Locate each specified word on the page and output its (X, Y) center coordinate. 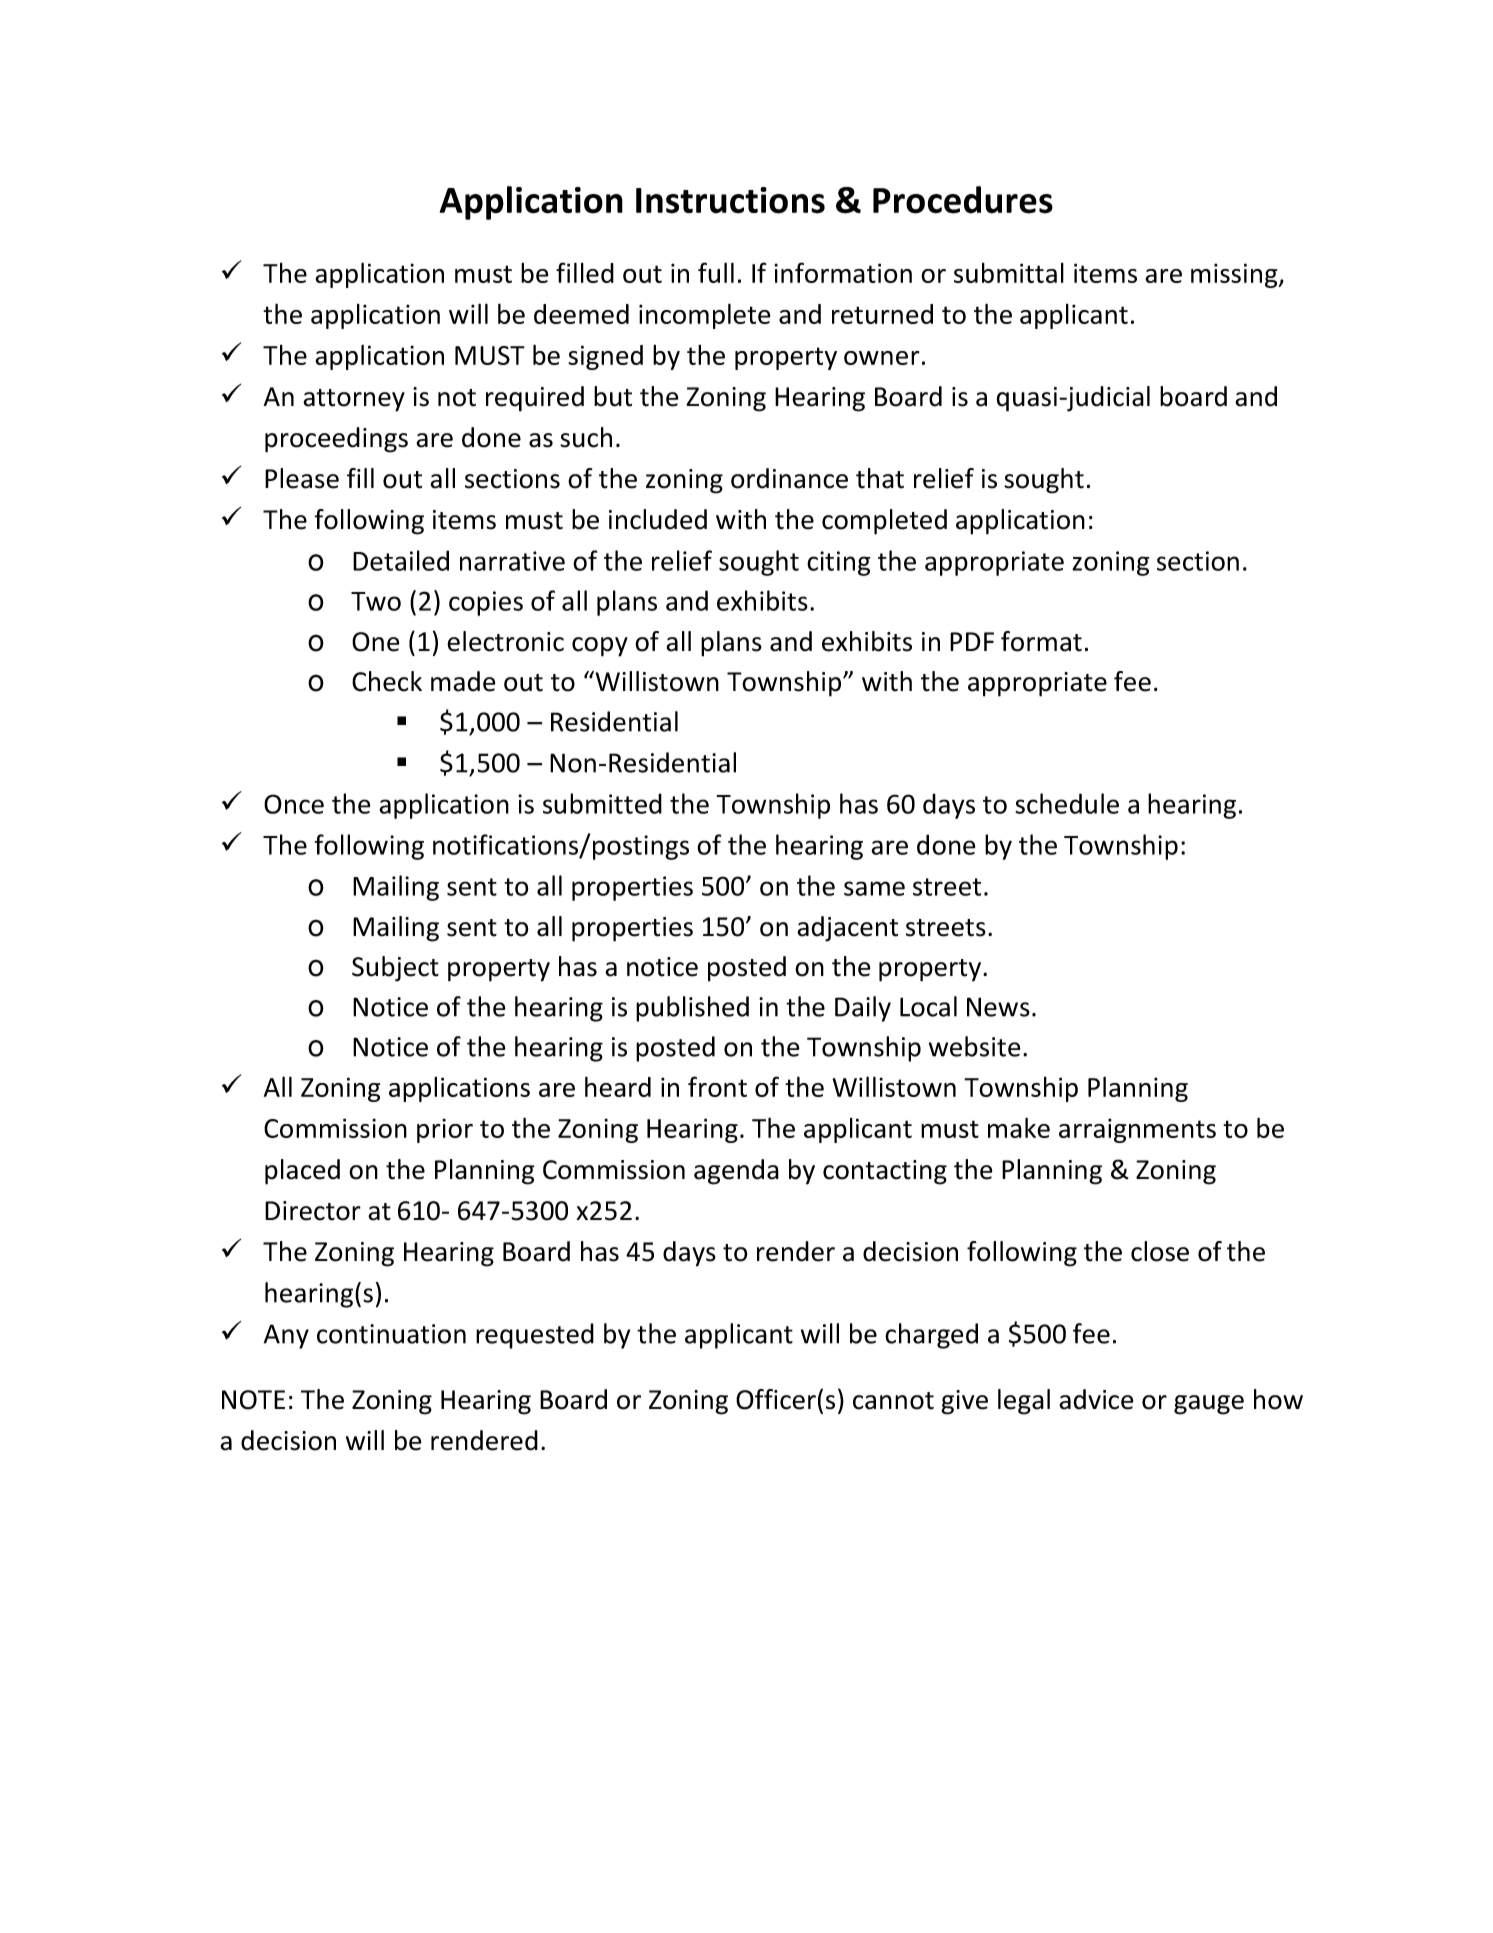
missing (1235, 275)
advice (1096, 1399)
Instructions (730, 200)
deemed (581, 314)
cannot (893, 1401)
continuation (391, 1334)
